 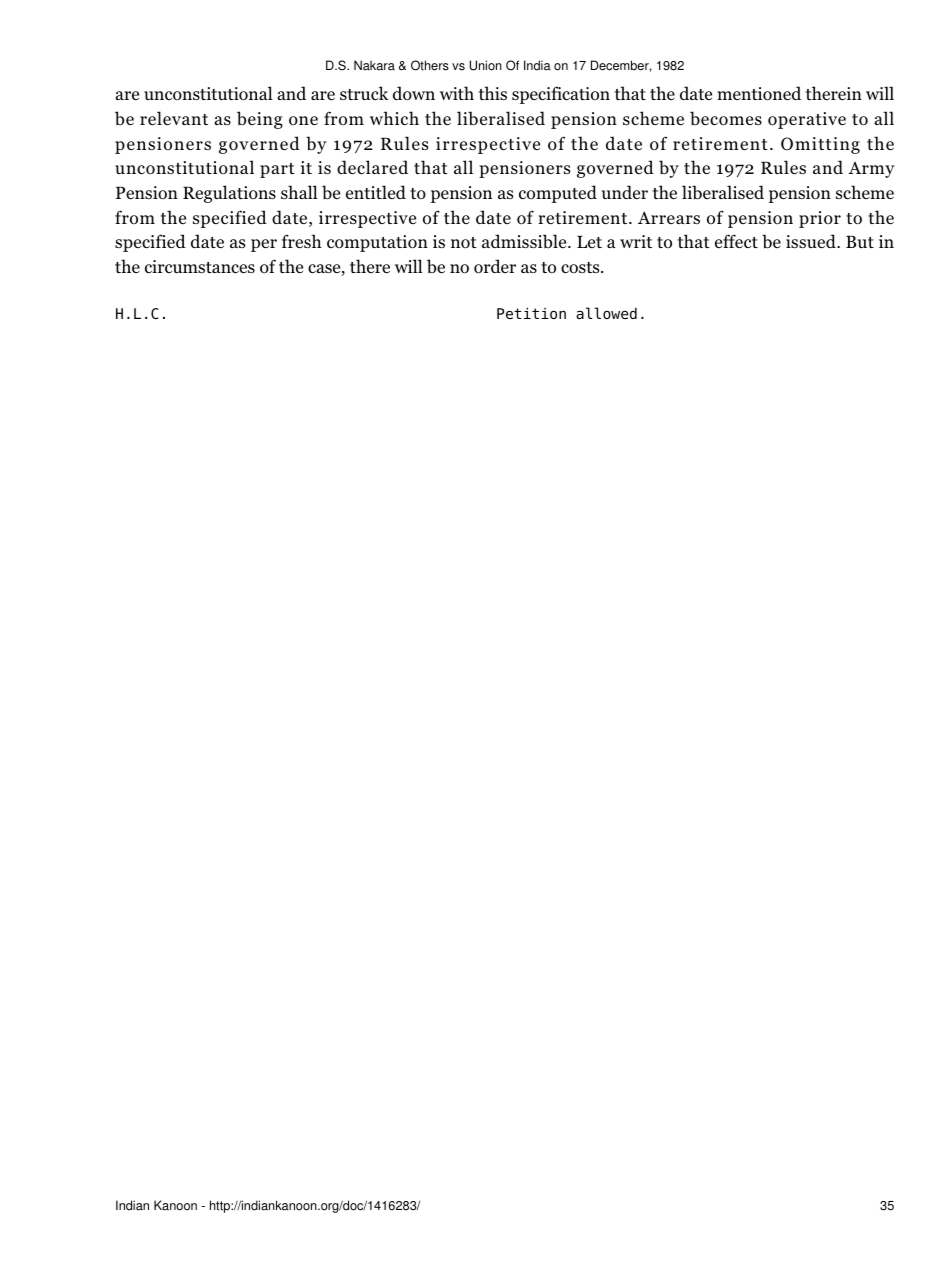 I want to click on Union, so click(x=486, y=65).
